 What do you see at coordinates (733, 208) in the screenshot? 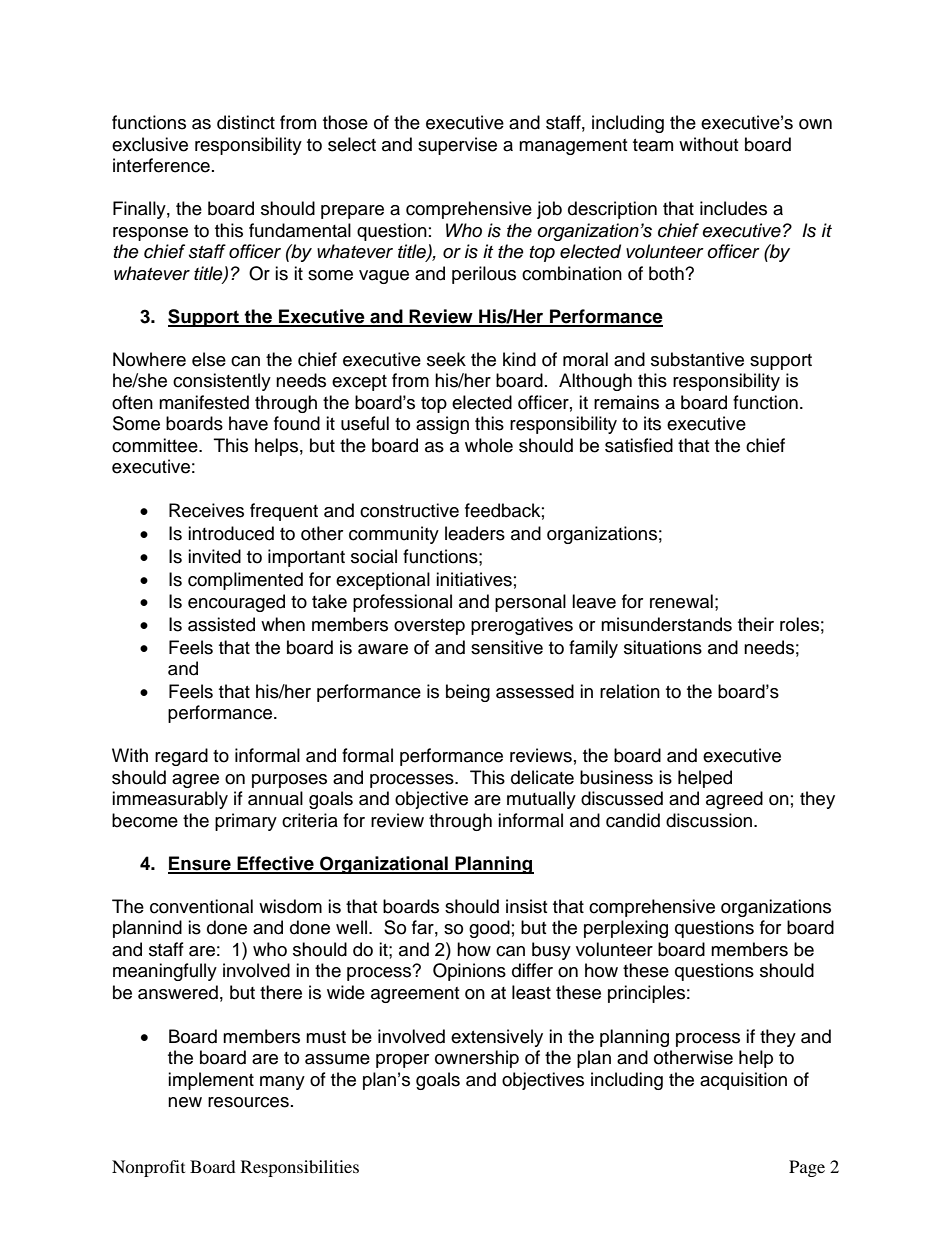
I see `includes` at bounding box center [733, 208].
